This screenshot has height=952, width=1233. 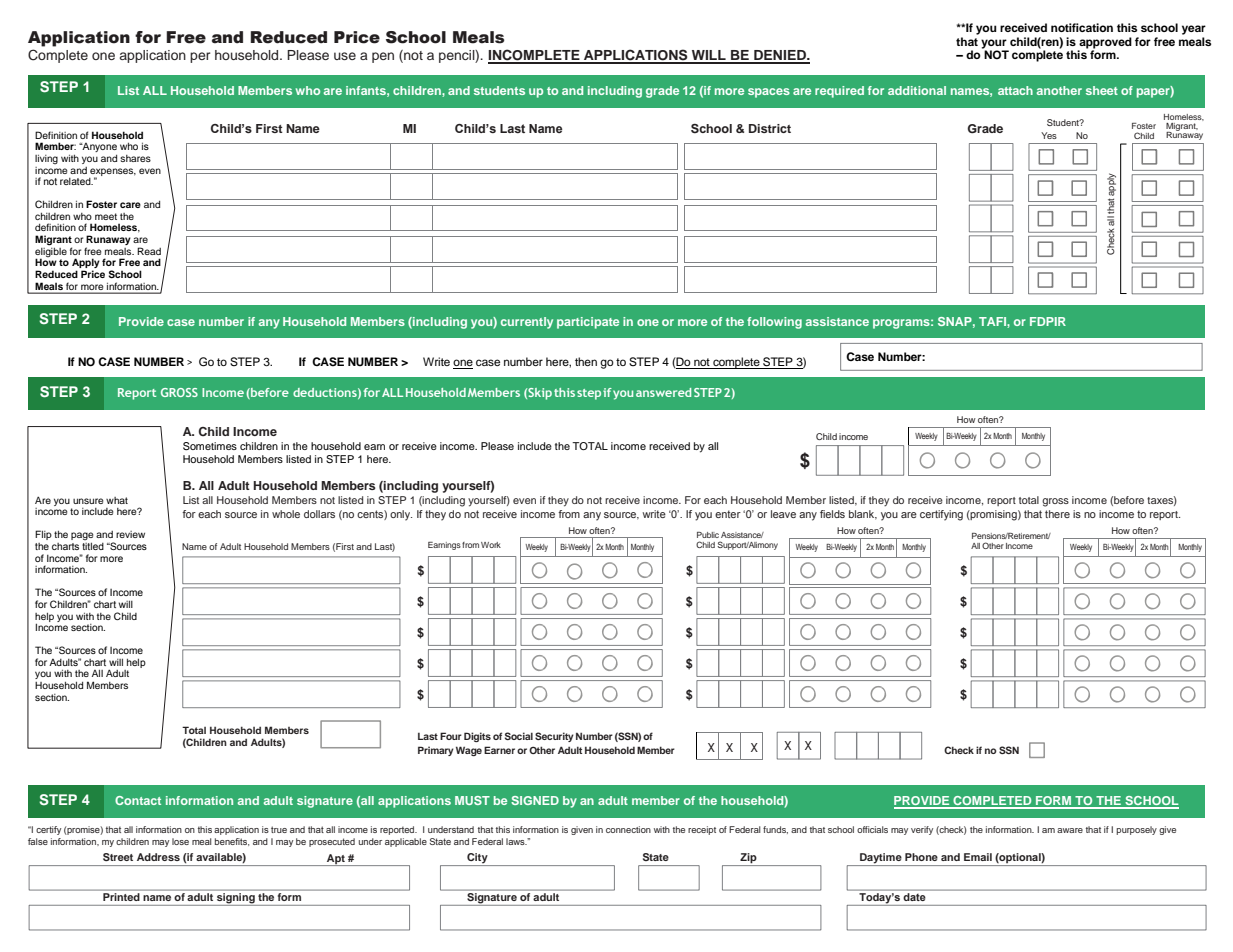 I want to click on Email, so click(x=978, y=857).
